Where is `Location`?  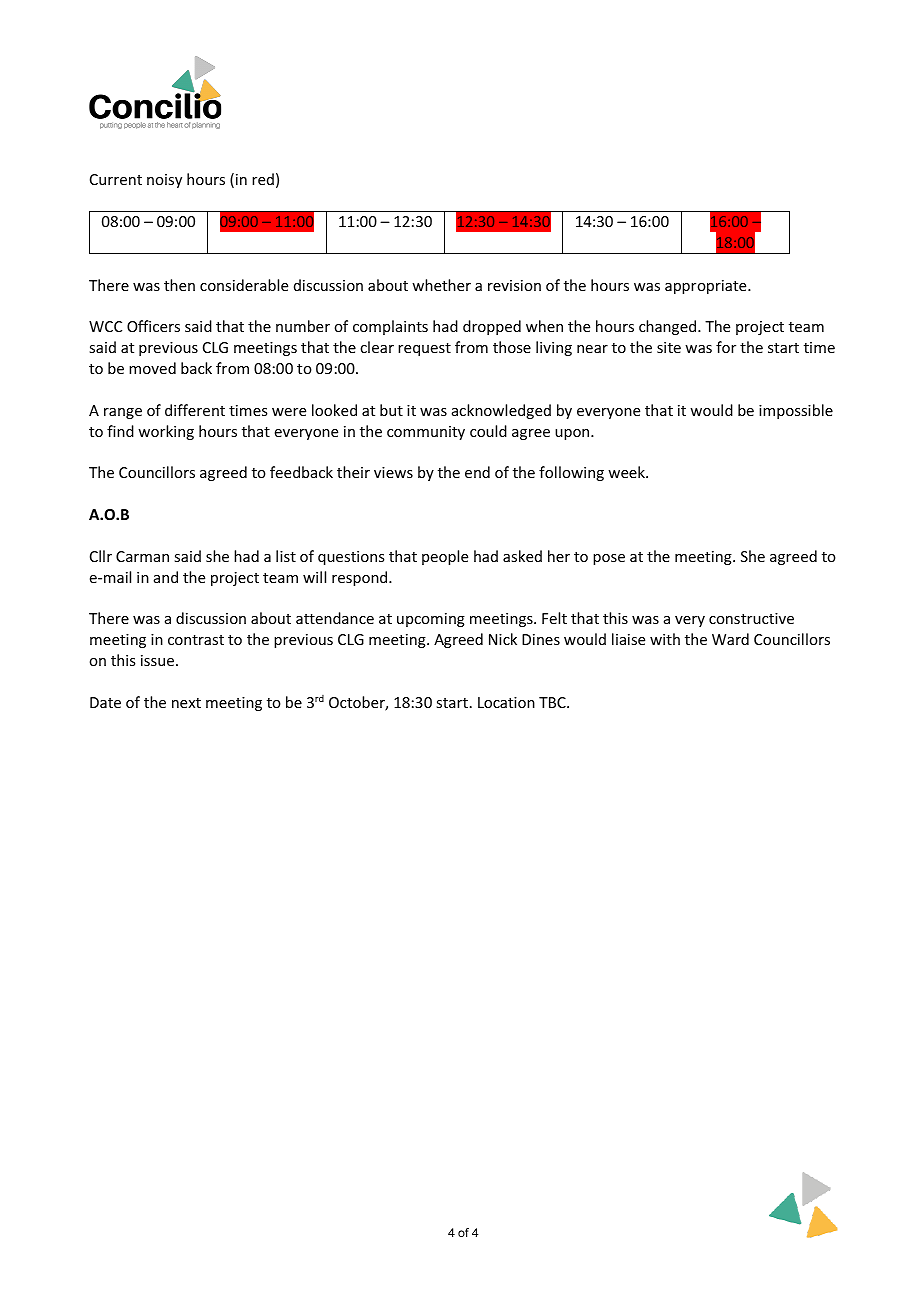
Location is located at coordinates (506, 702).
